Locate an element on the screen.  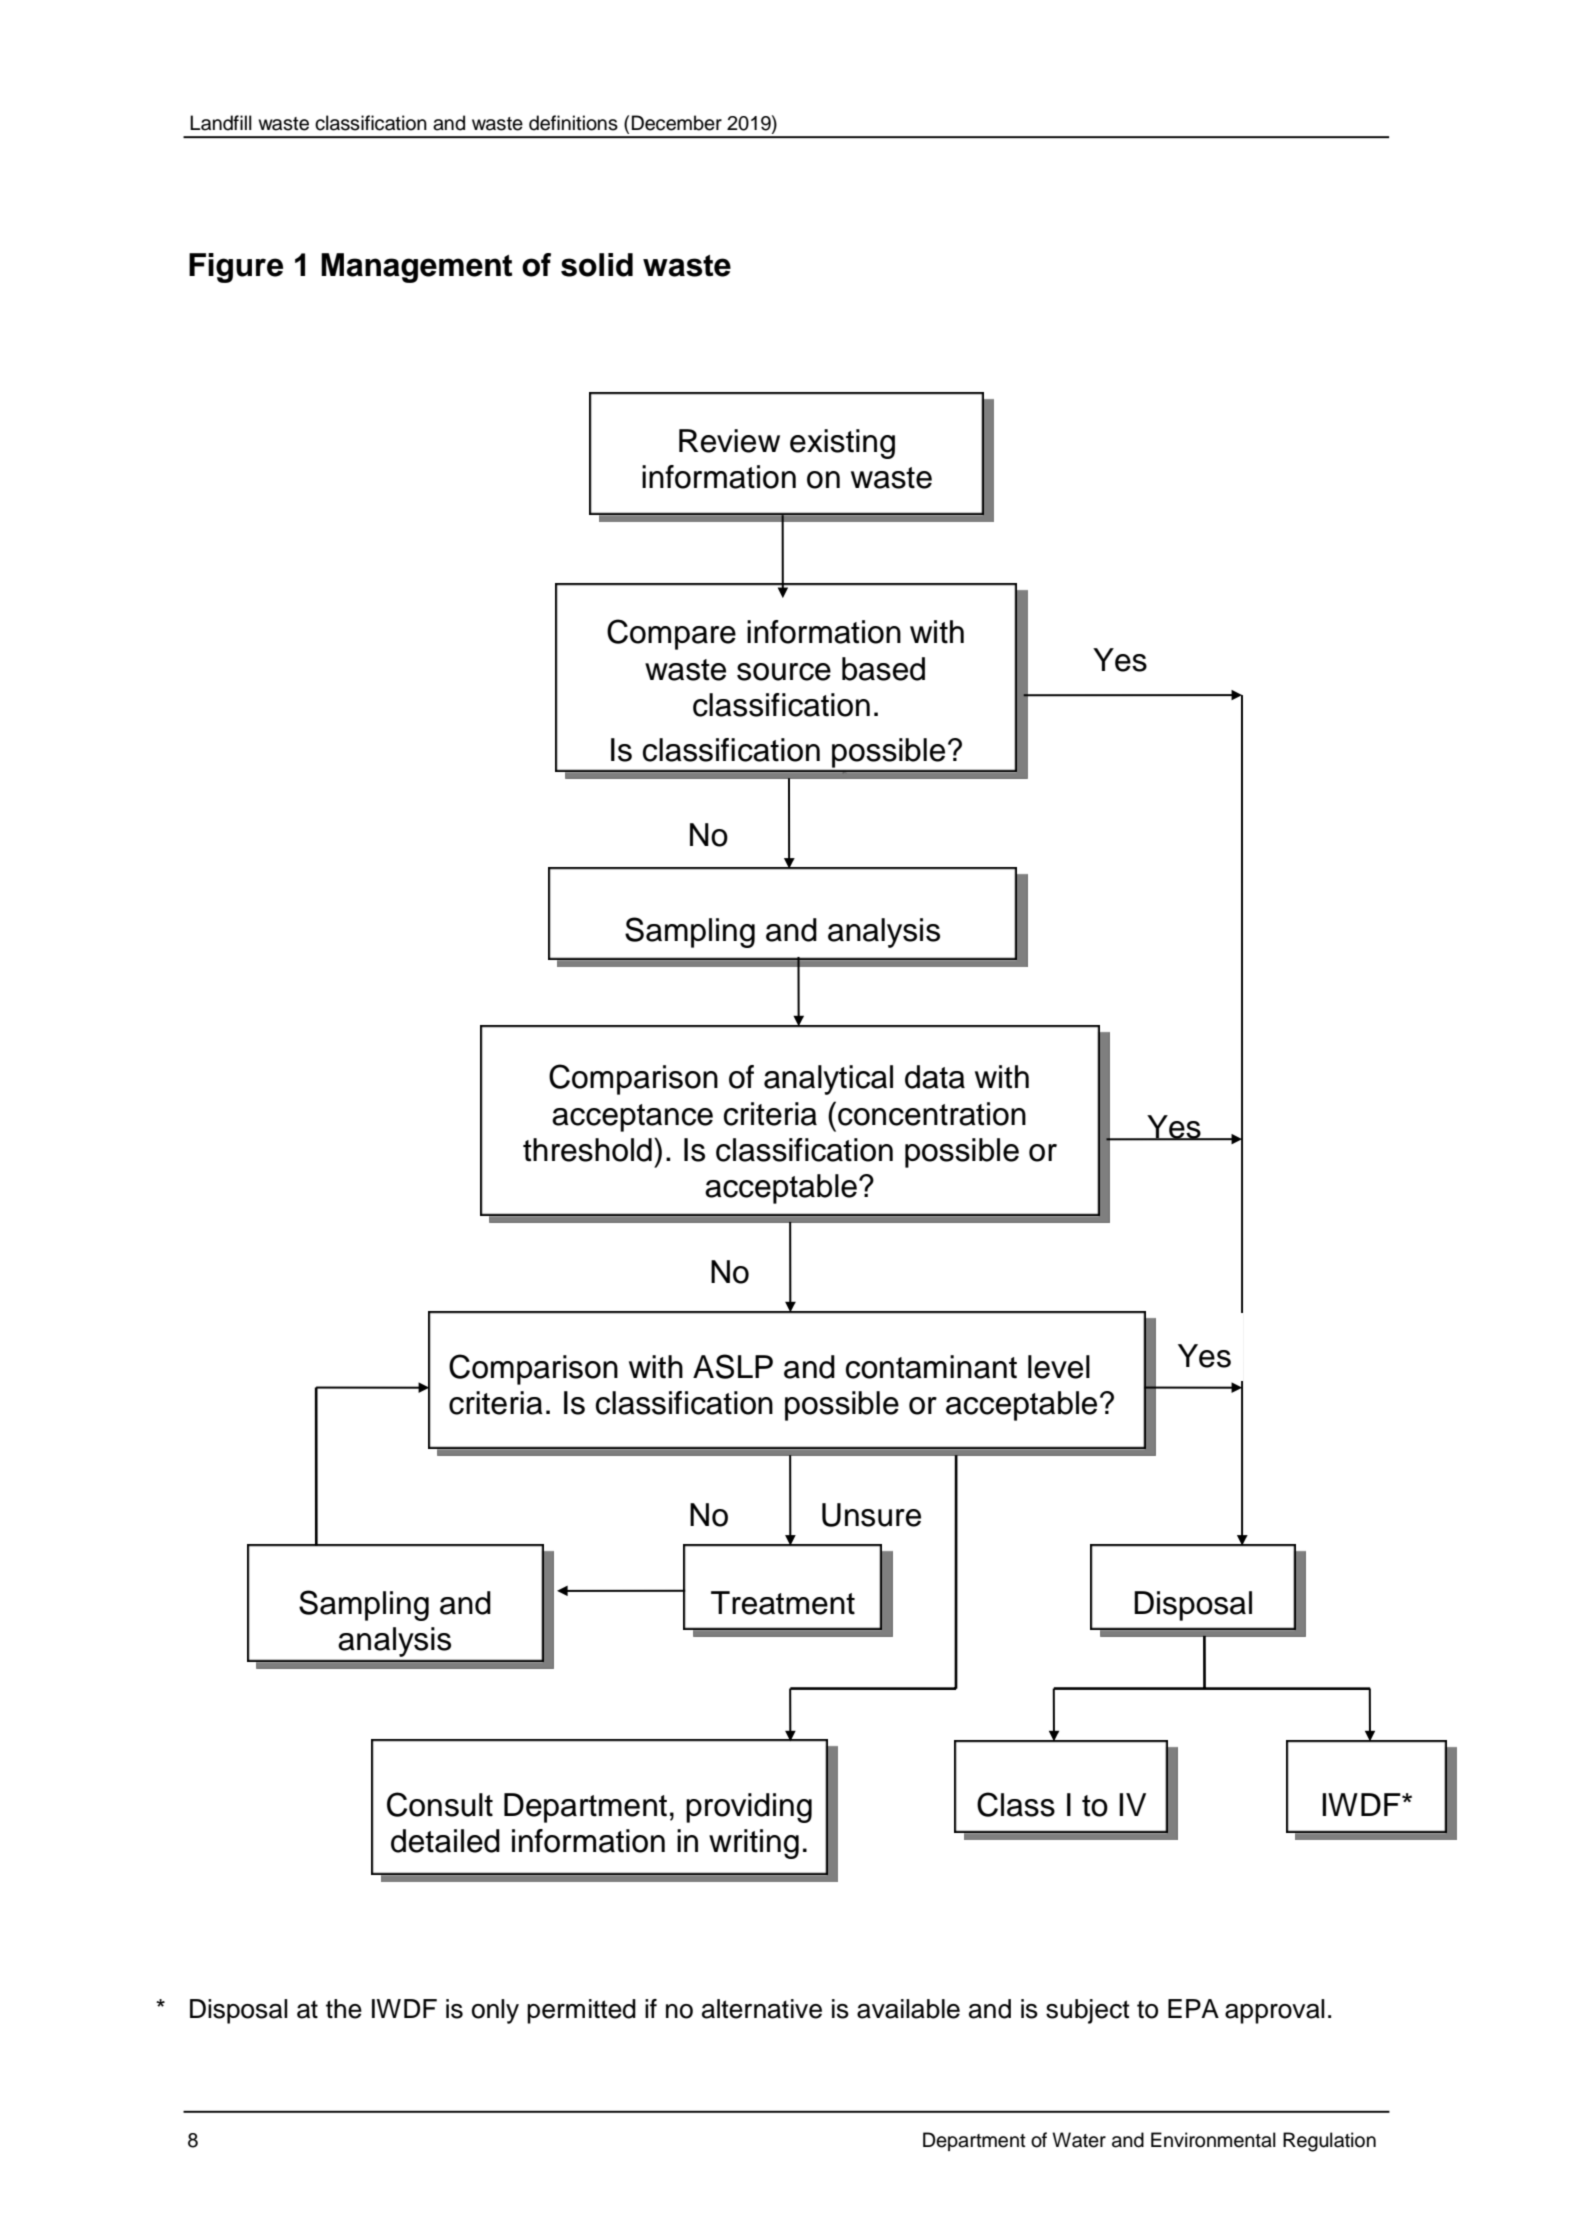
December is located at coordinates (677, 123).
